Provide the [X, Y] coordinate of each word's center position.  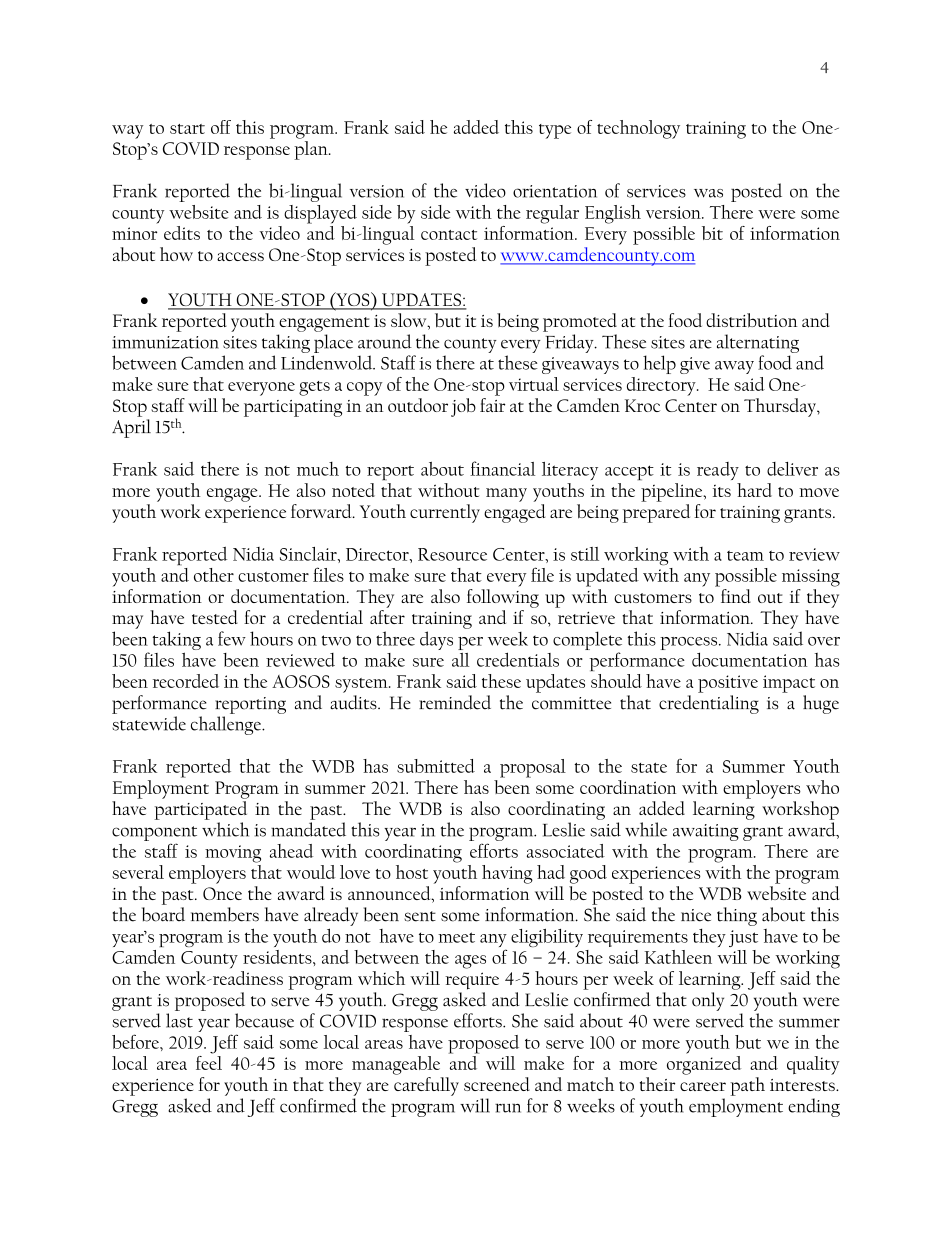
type [555, 131]
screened [497, 1084]
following [503, 598]
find [736, 596]
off [221, 127]
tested [215, 617]
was [708, 193]
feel [209, 1061]
